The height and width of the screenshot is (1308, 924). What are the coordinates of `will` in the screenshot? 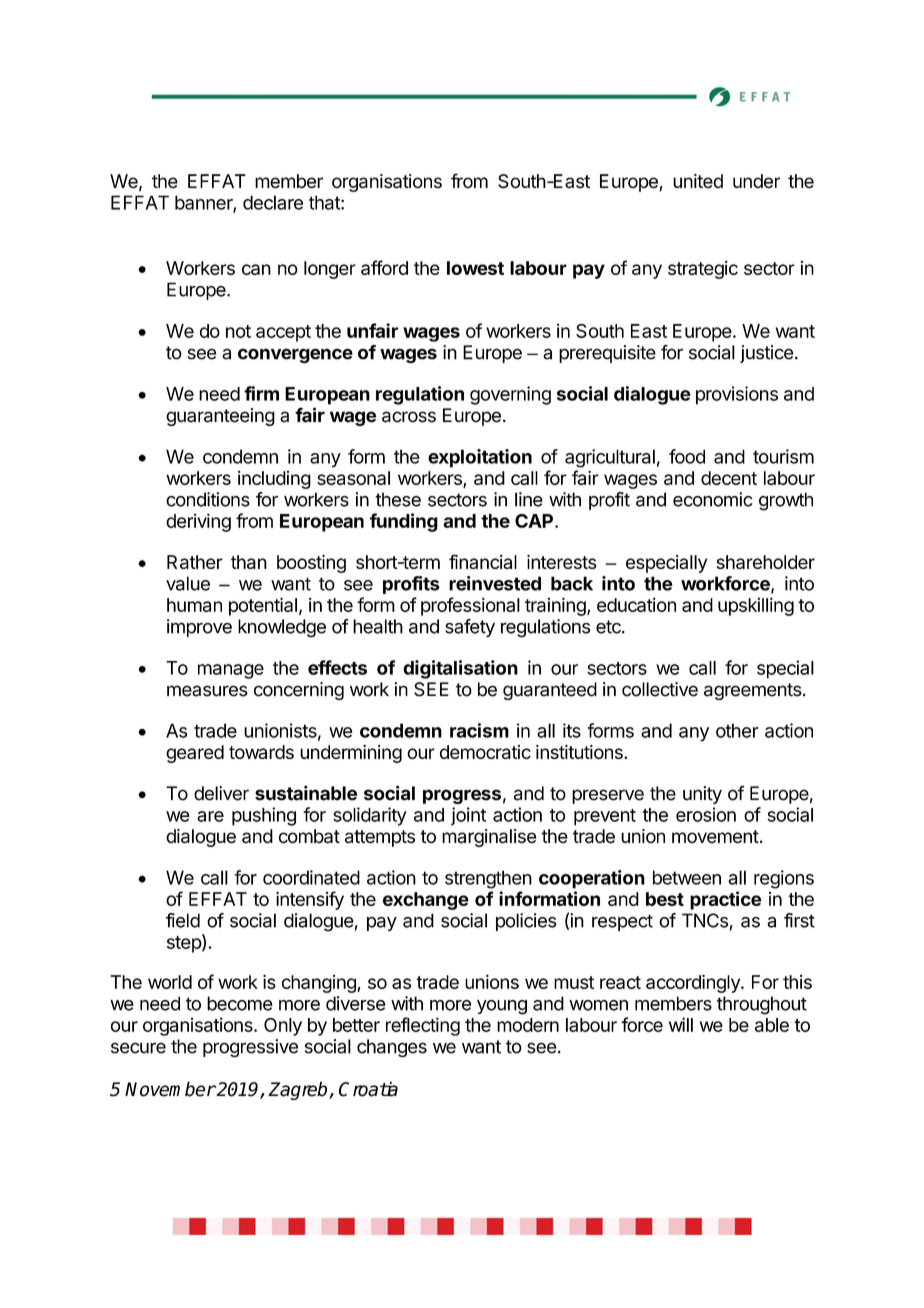 It's located at (681, 1024).
